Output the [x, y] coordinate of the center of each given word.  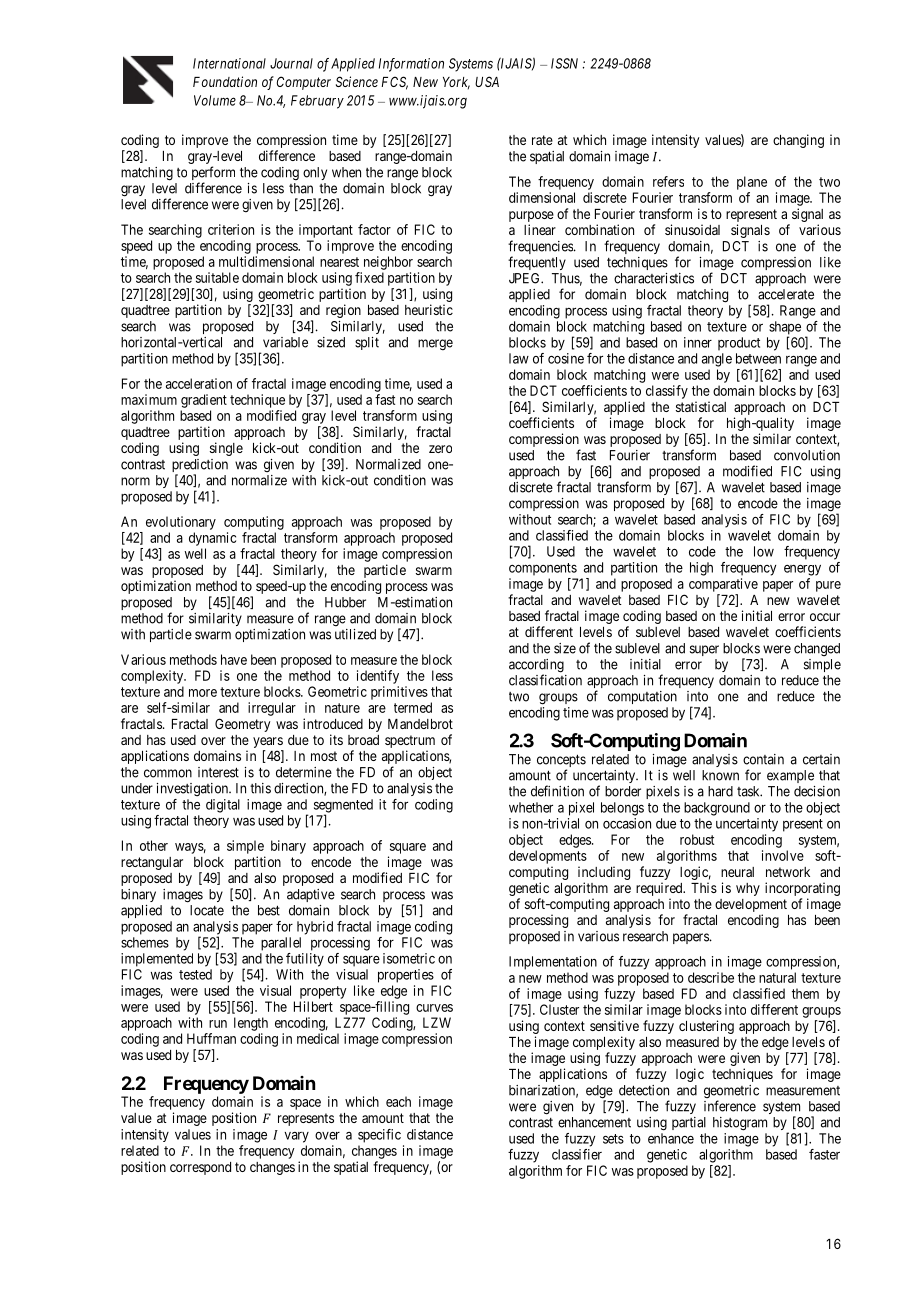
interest [218, 772]
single [226, 449]
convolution [807, 455]
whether [531, 807]
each [398, 1101]
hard [720, 791]
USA [487, 81]
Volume [215, 100]
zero [440, 449]
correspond [200, 1168]
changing [798, 141]
